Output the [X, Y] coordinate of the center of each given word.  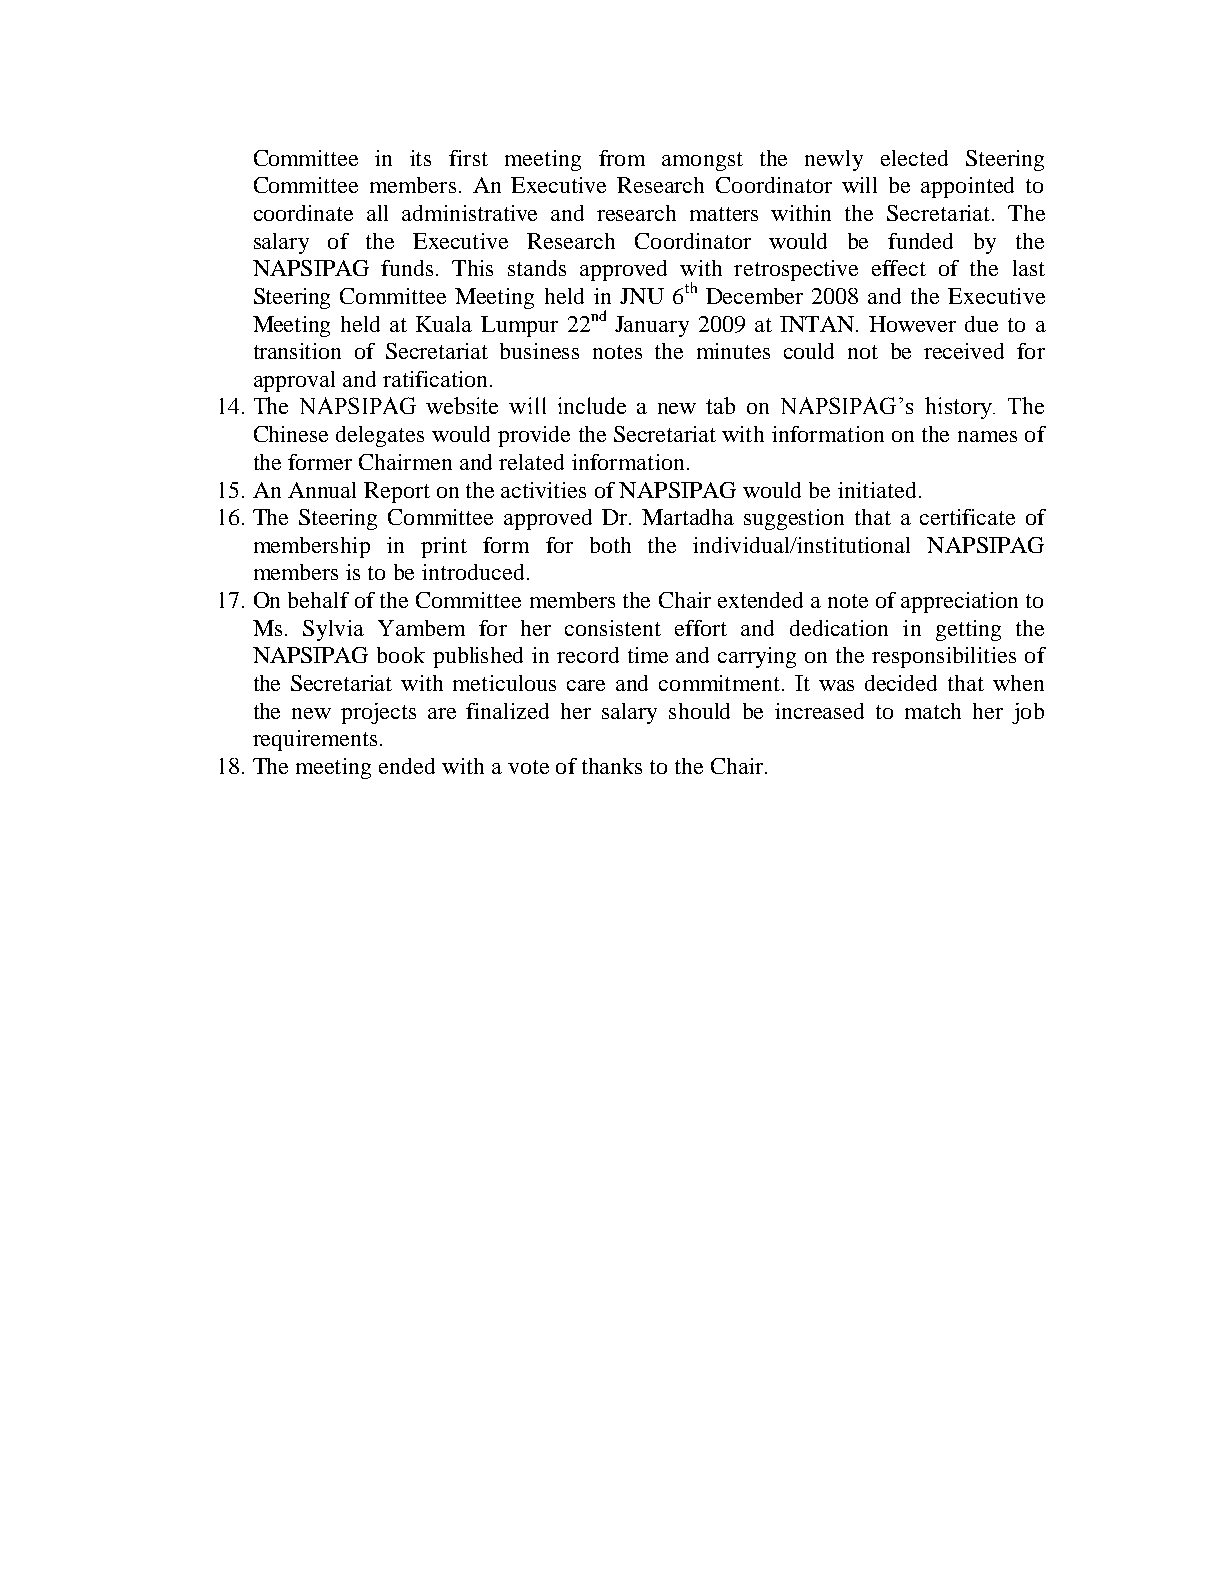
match [933, 711]
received [964, 351]
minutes [733, 351]
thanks [612, 766]
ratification [435, 379]
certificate [967, 517]
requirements [315, 740]
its [420, 158]
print [444, 547]
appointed [967, 187]
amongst [702, 161]
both [610, 545]
